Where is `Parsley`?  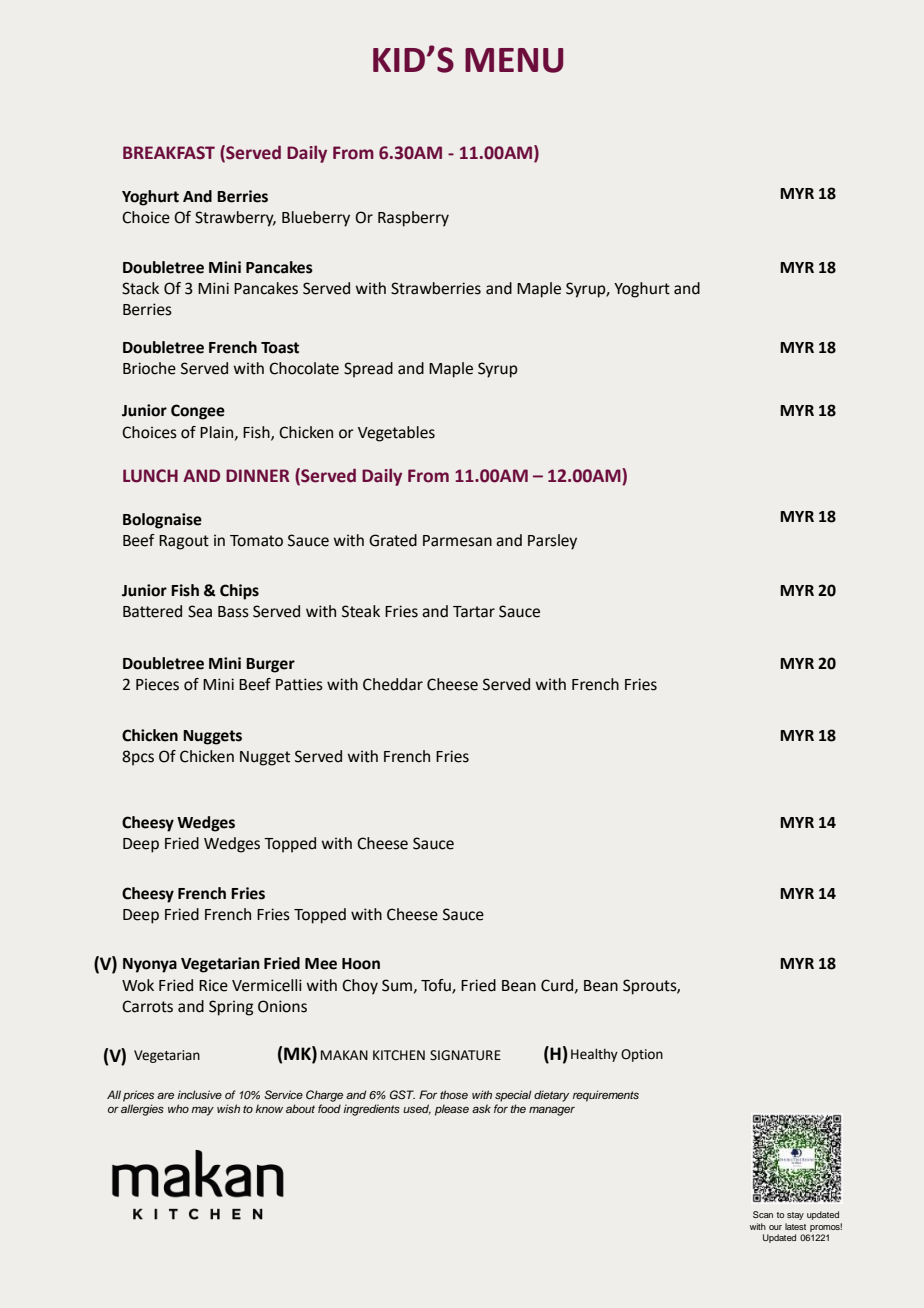
Parsley is located at coordinates (552, 542).
